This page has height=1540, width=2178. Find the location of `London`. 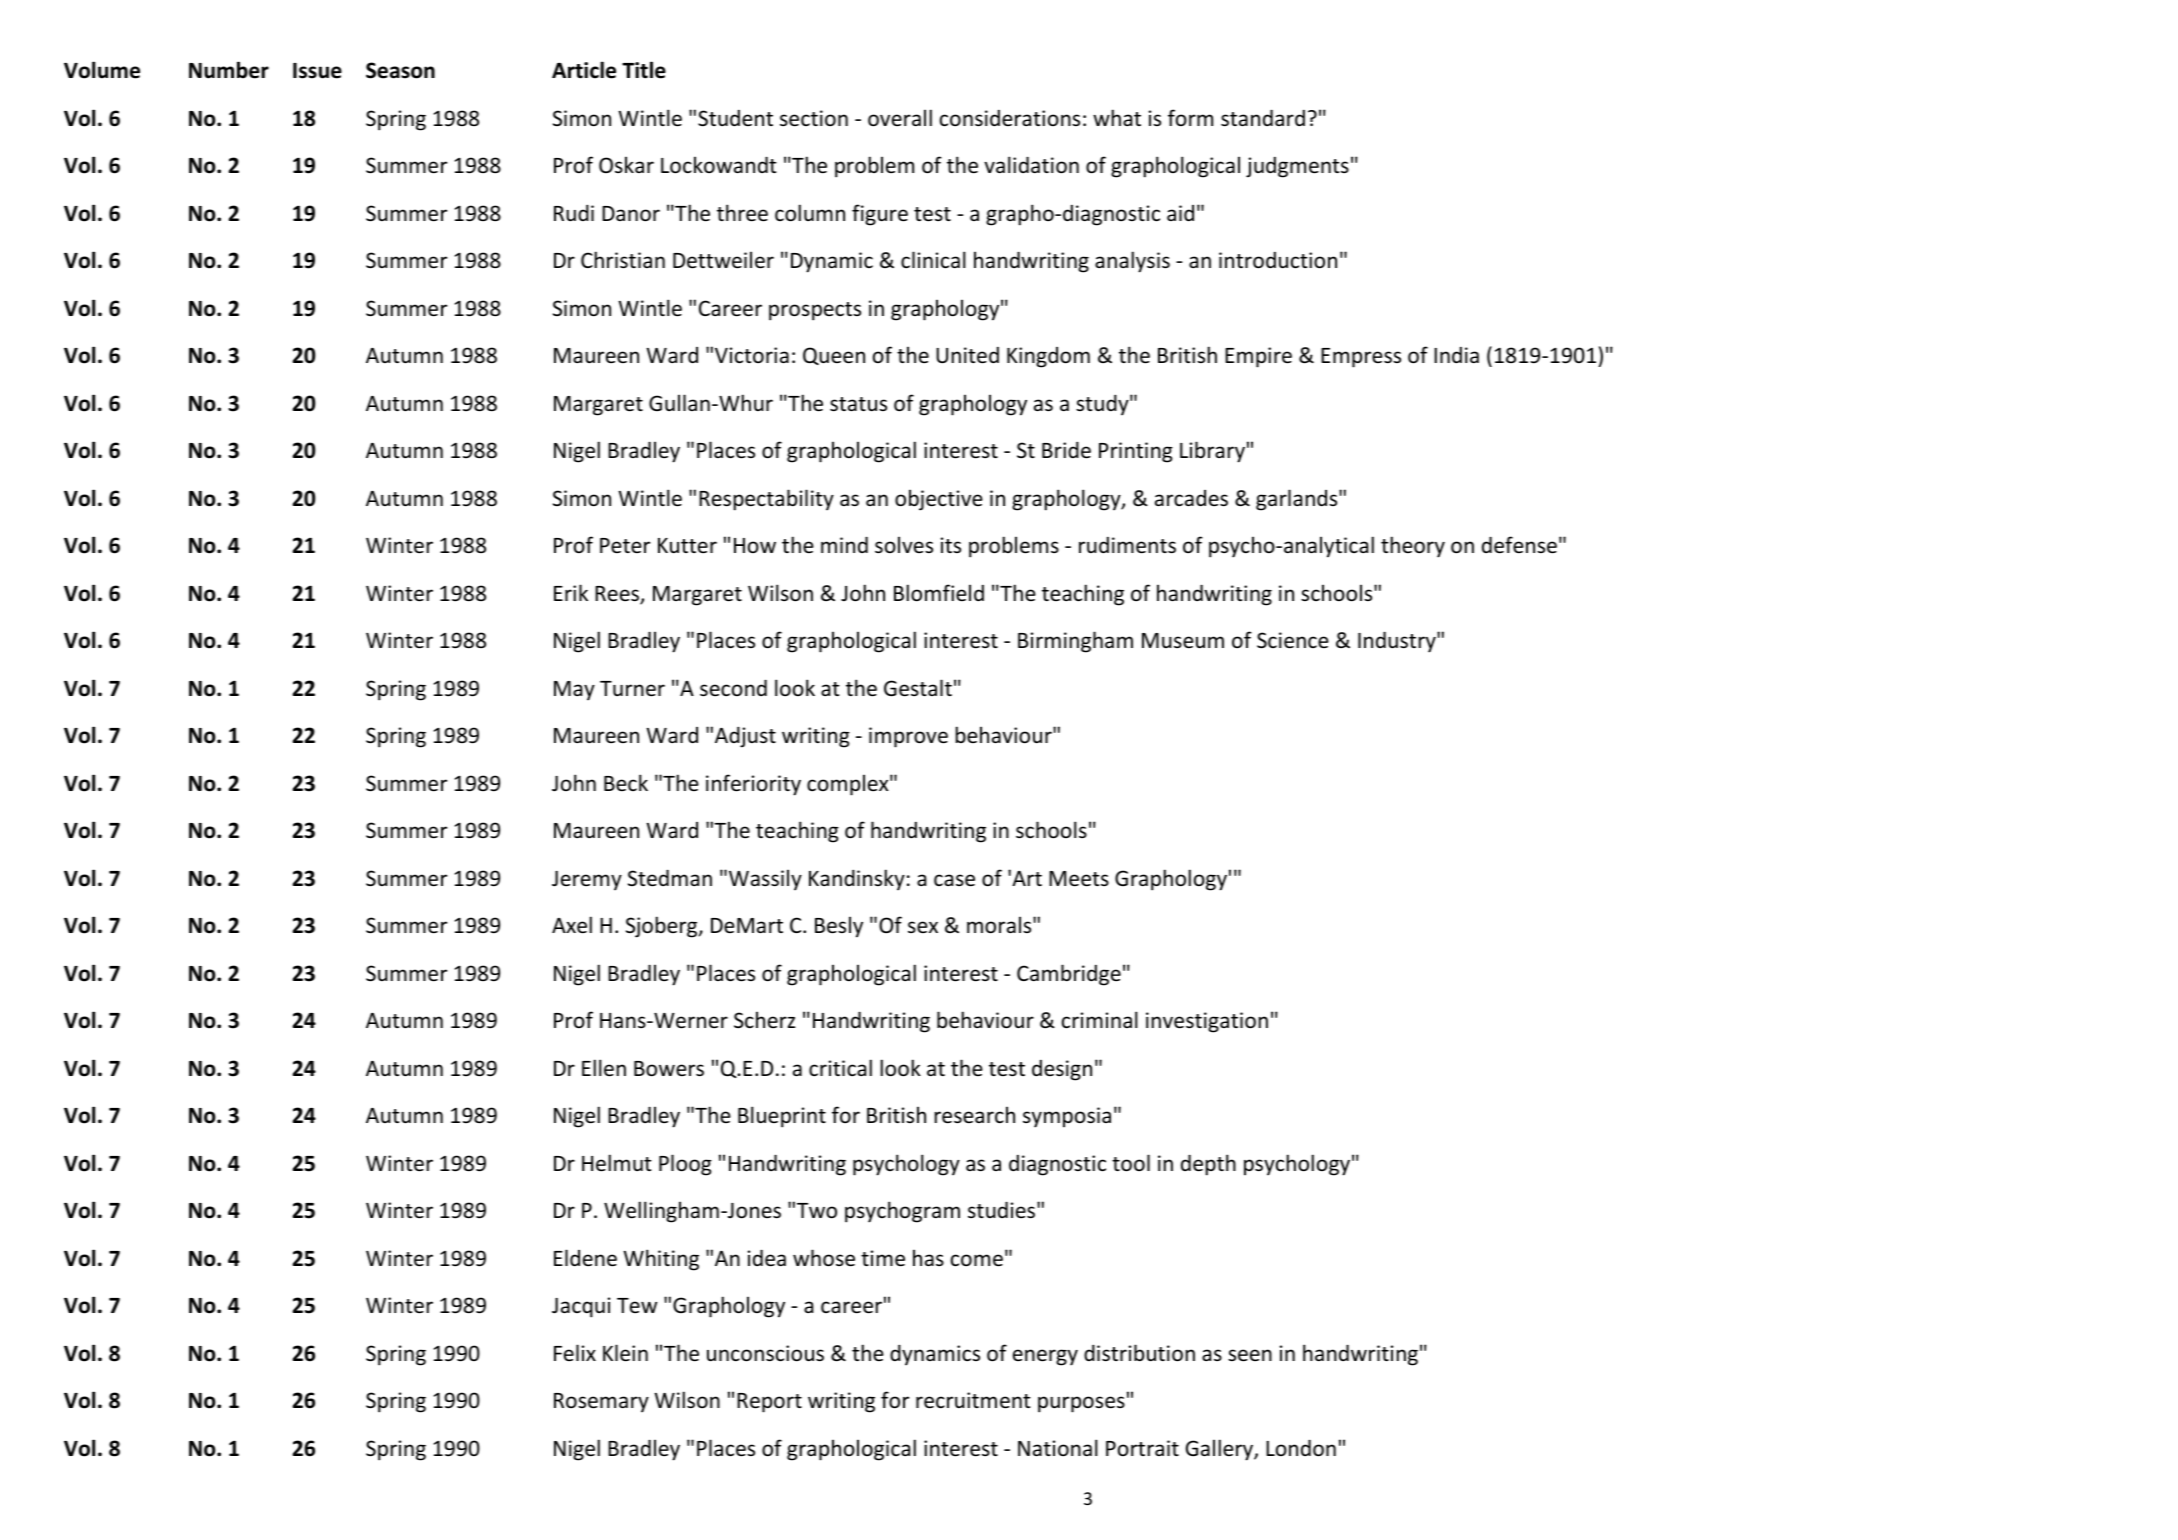

London is located at coordinates (1301, 1448).
